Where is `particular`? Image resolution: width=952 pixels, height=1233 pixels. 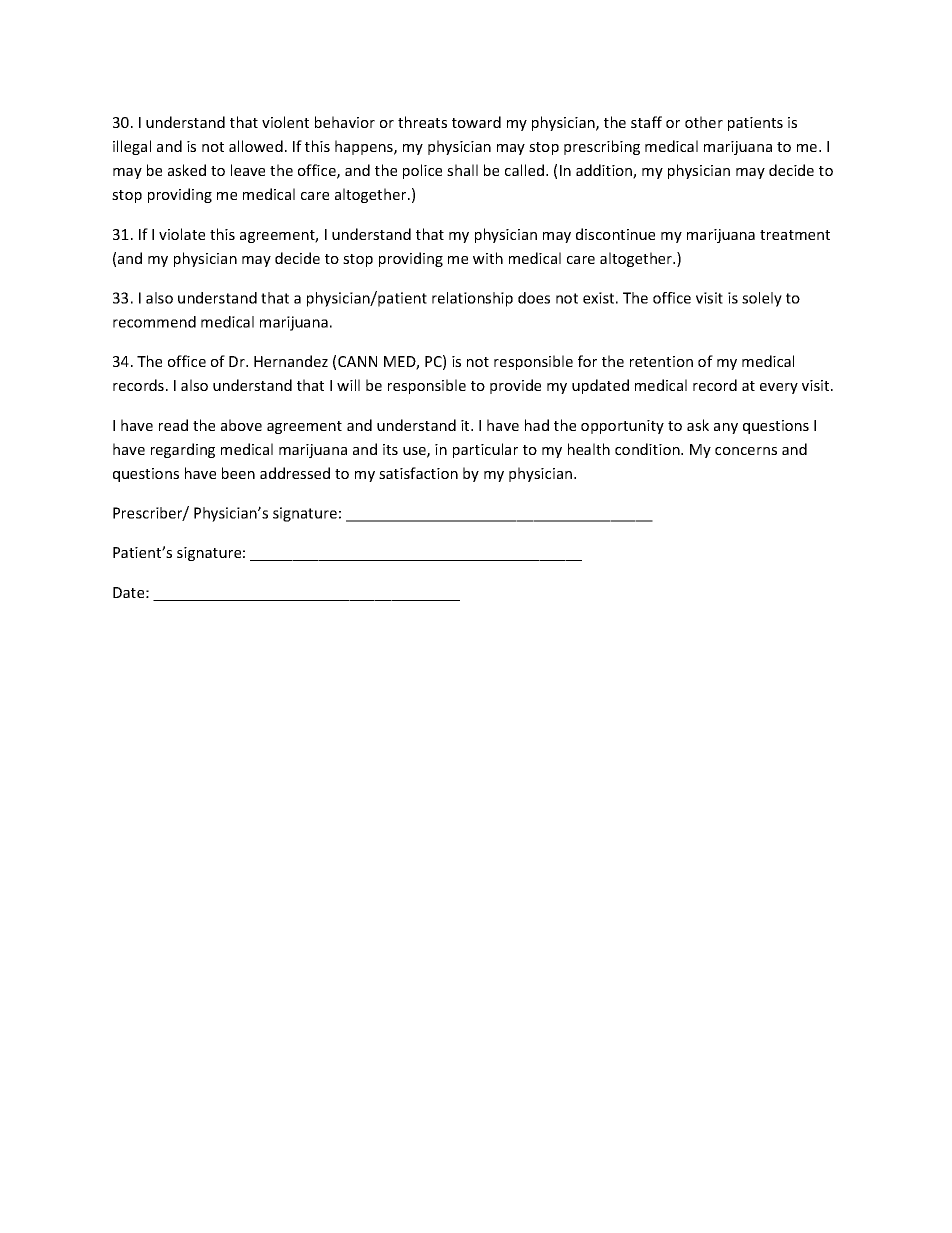
particular is located at coordinates (485, 450).
